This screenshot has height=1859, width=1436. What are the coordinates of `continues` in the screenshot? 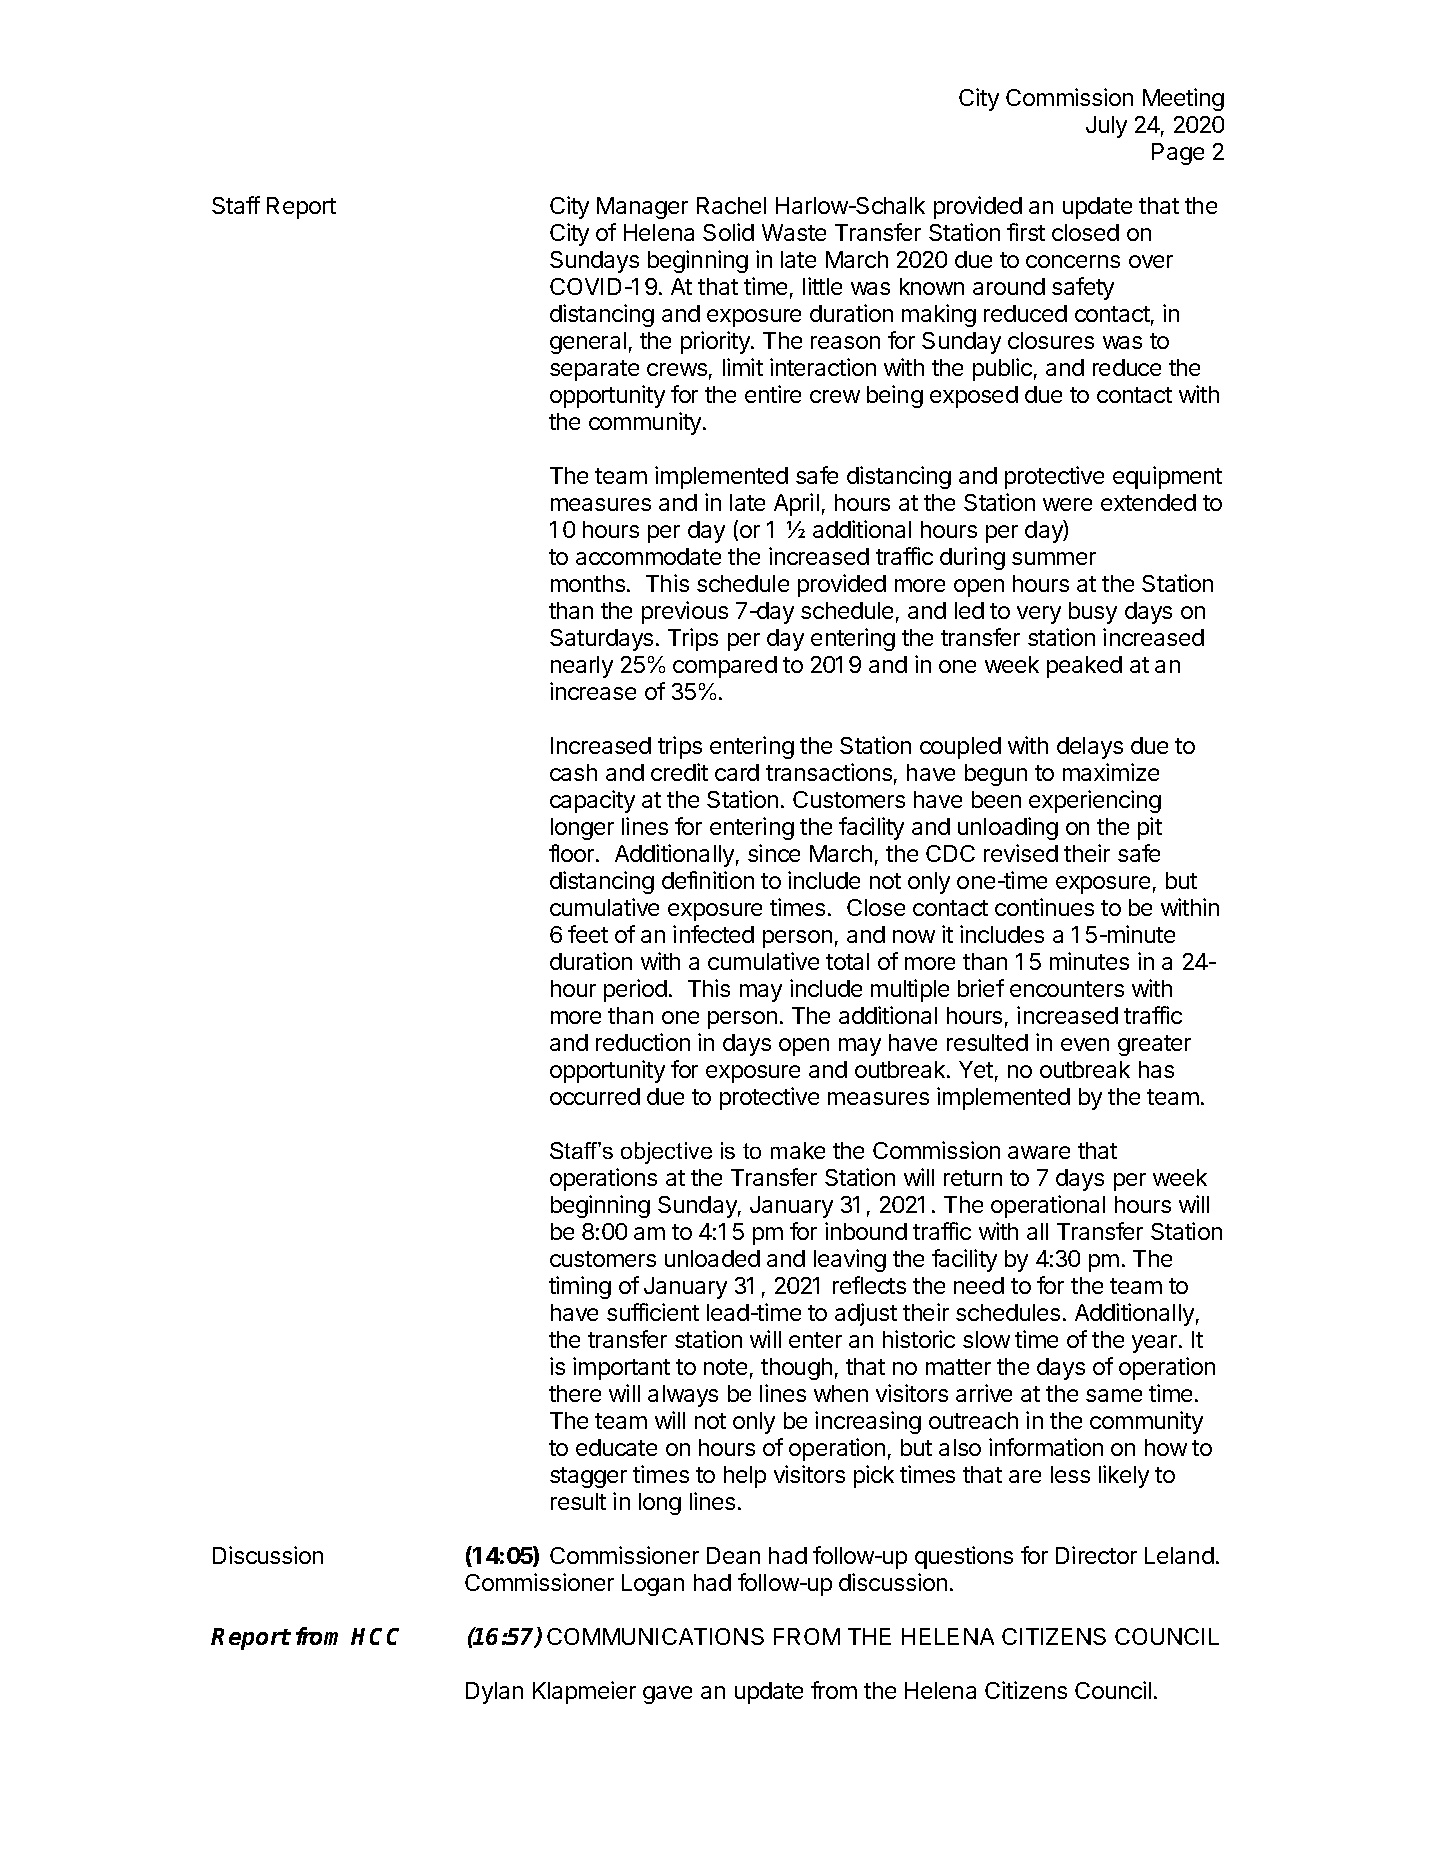 It's located at (1044, 907).
